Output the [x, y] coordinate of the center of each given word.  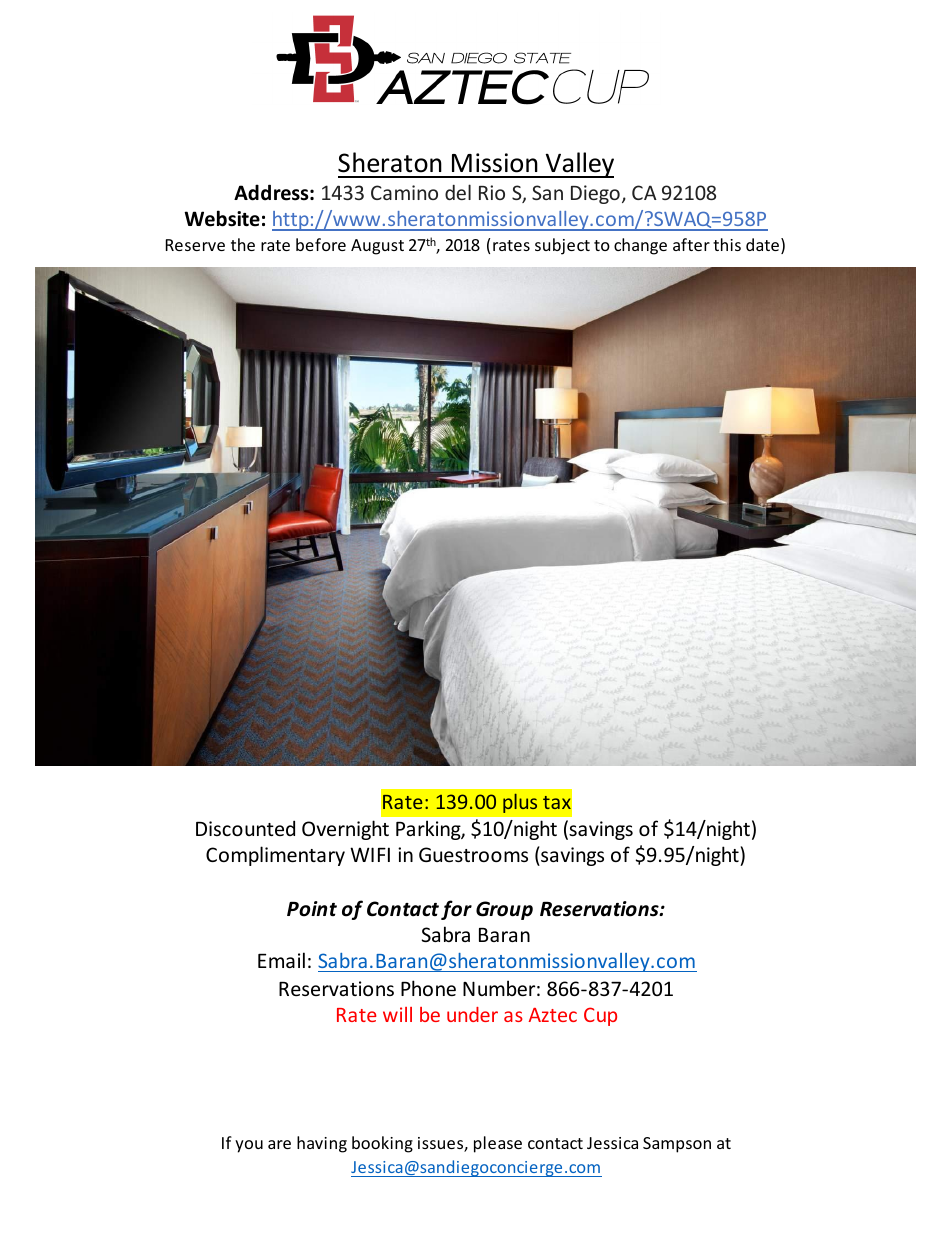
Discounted [245, 828]
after [691, 244]
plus [520, 803]
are [279, 1144]
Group [504, 910]
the [243, 244]
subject [562, 246]
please [498, 1144]
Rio [492, 192]
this [727, 244]
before [321, 244]
